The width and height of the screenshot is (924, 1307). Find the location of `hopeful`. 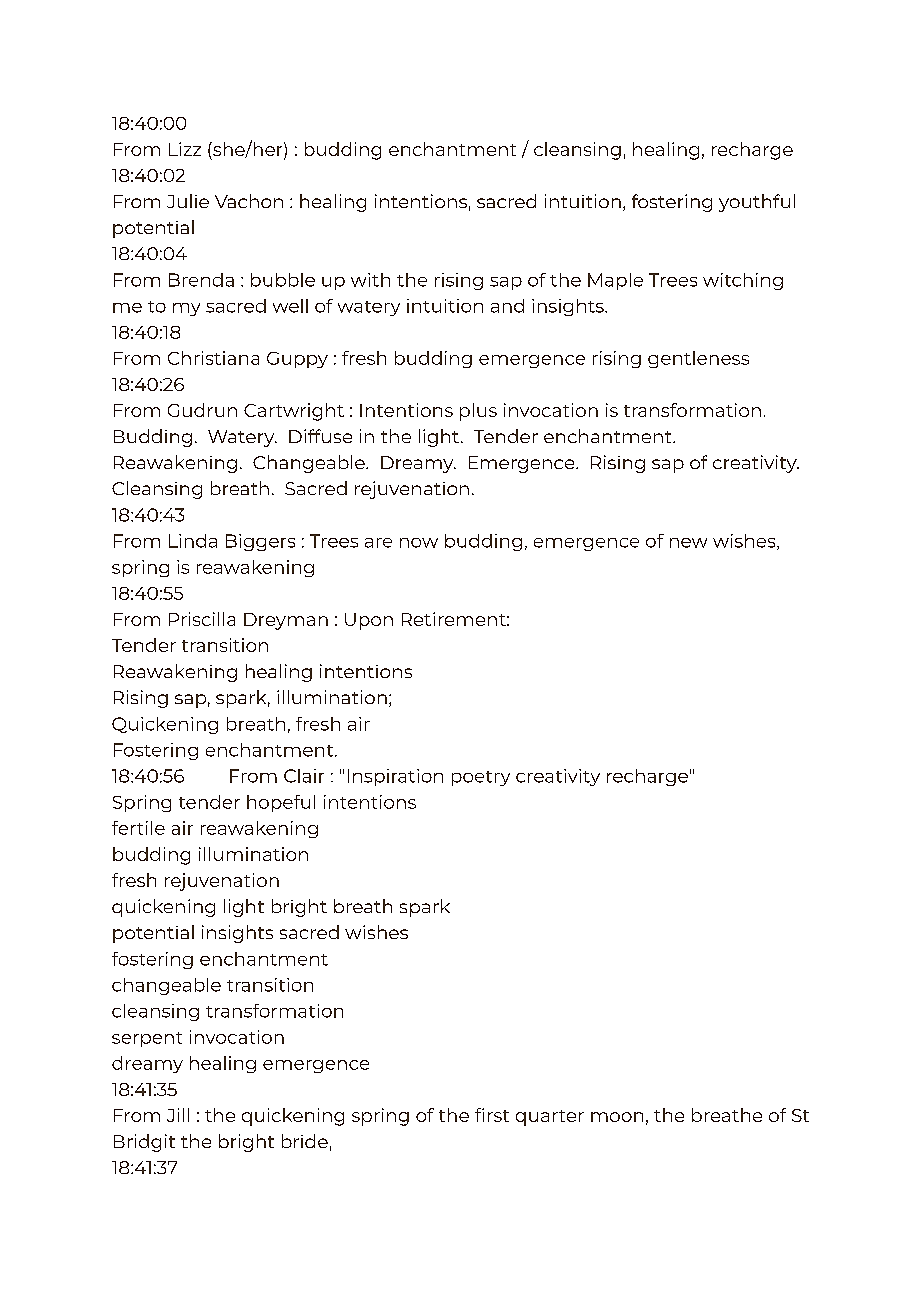

hopeful is located at coordinates (281, 803).
